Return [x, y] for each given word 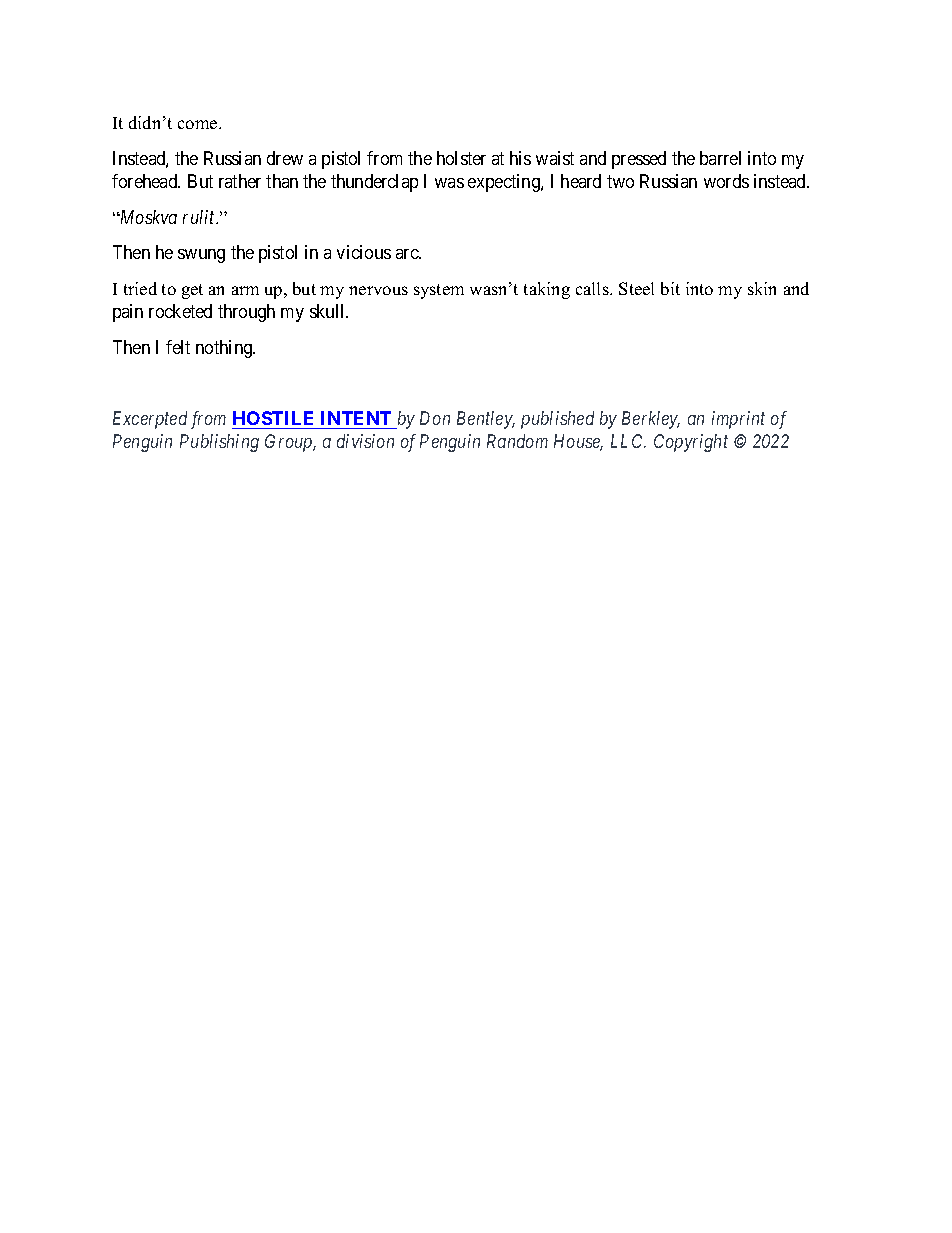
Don [435, 418]
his [520, 158]
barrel [720, 158]
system [439, 291]
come [199, 124]
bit [670, 288]
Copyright [691, 443]
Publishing [219, 443]
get [192, 291]
